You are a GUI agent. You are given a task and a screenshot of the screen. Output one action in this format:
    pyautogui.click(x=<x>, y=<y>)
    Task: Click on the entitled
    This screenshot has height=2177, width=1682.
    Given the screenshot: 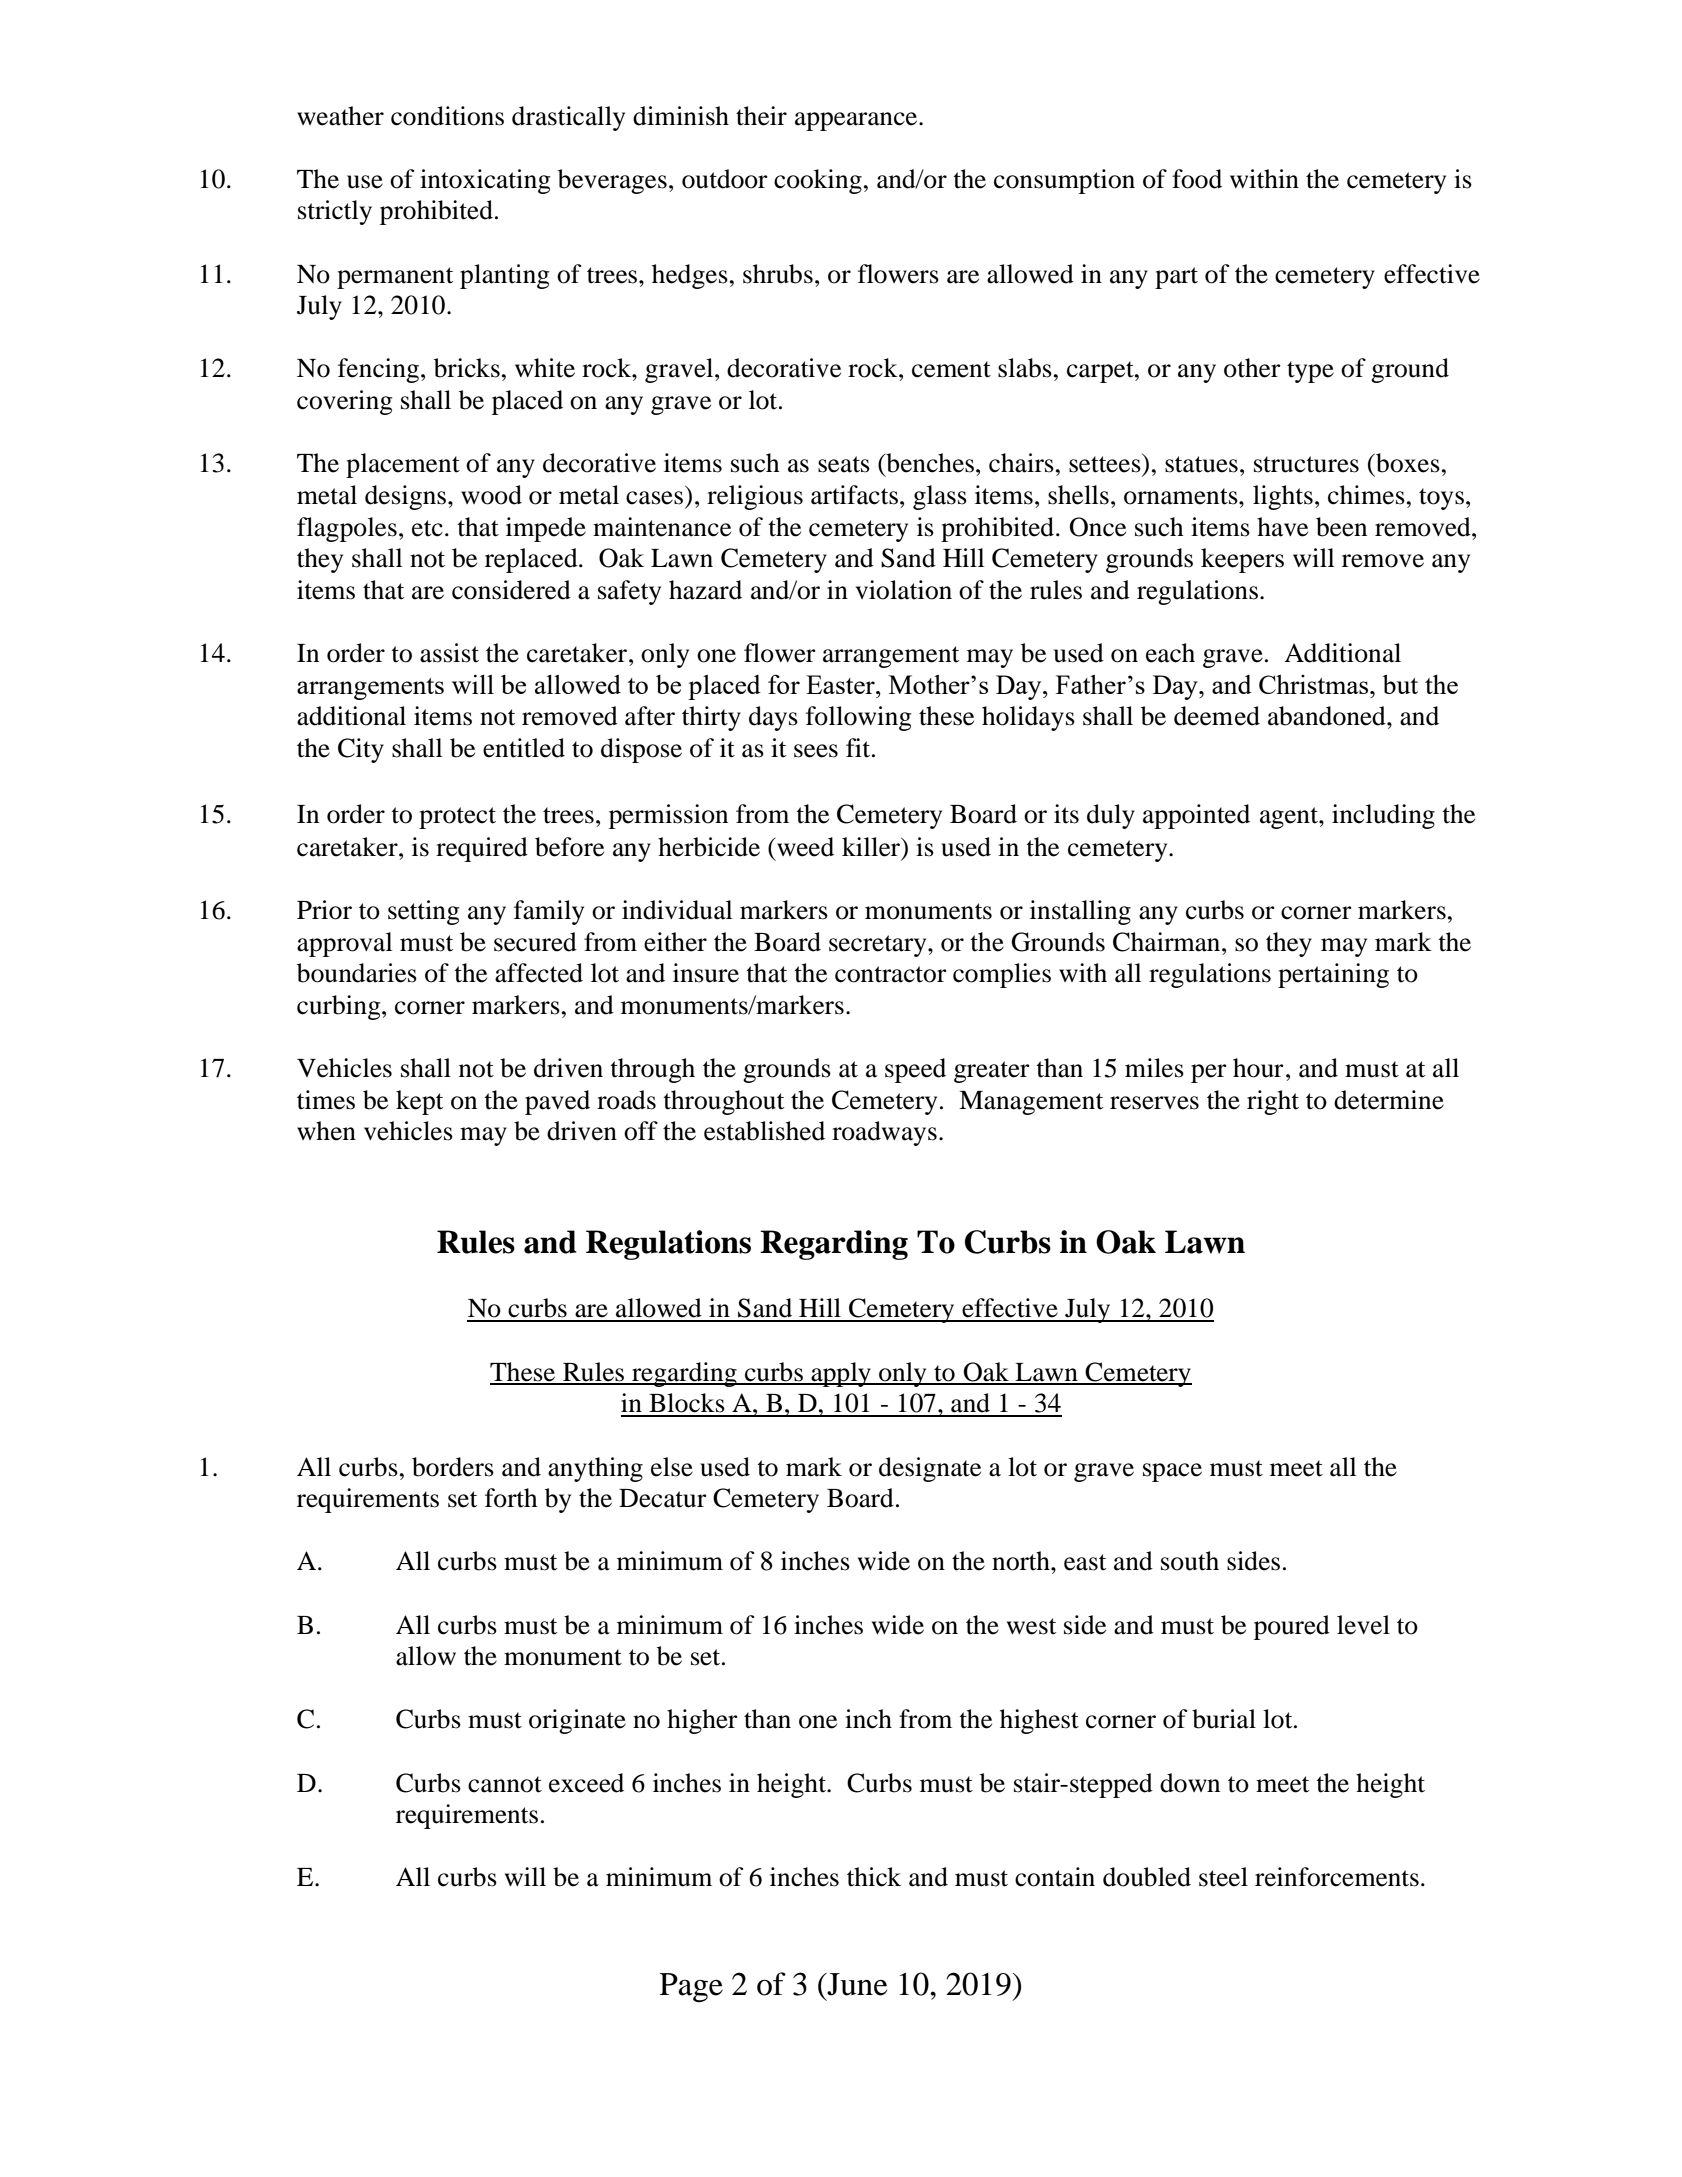 What is the action you would take?
    pyautogui.click(x=524, y=748)
